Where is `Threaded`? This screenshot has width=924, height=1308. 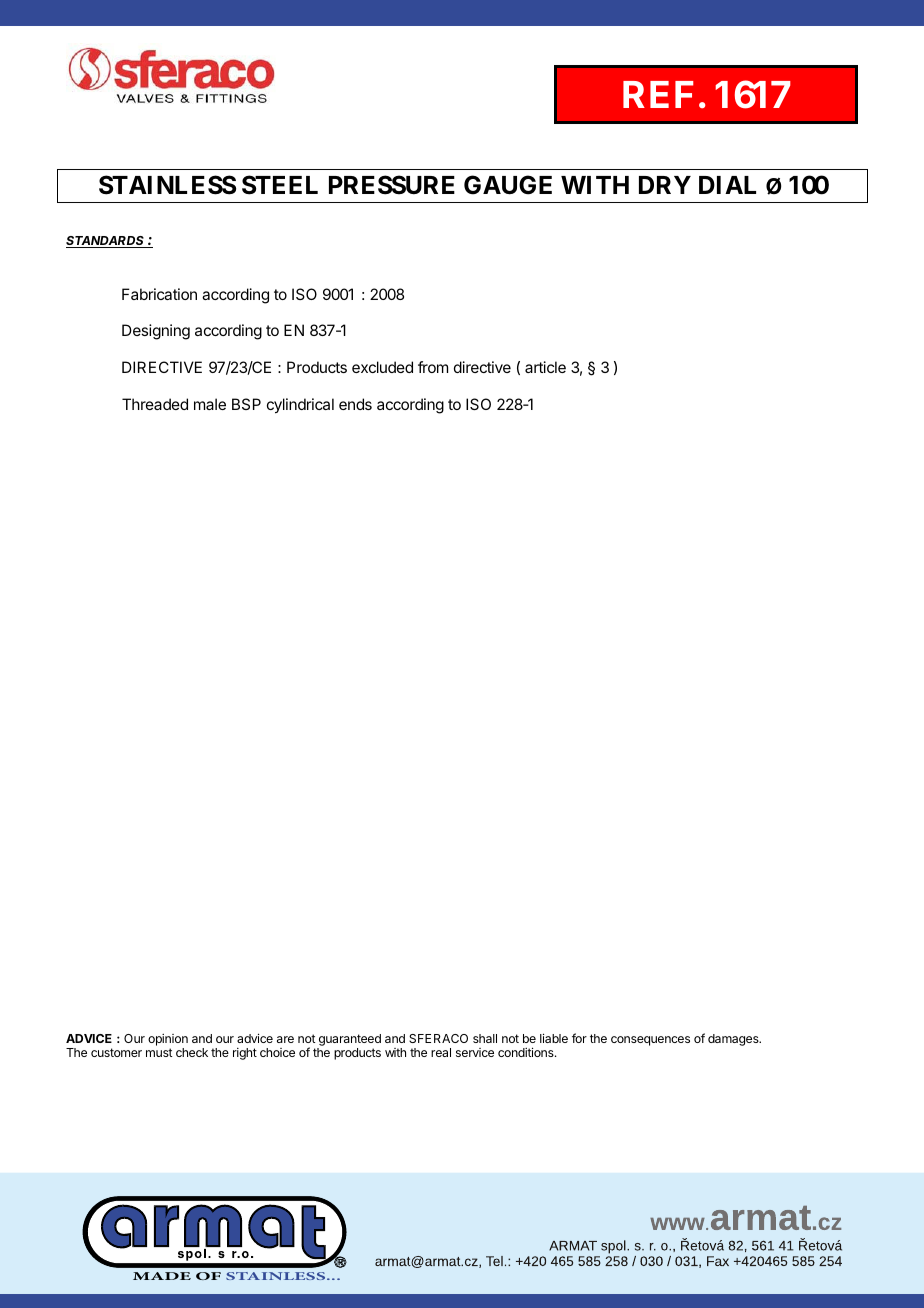
Threaded is located at coordinates (155, 404).
